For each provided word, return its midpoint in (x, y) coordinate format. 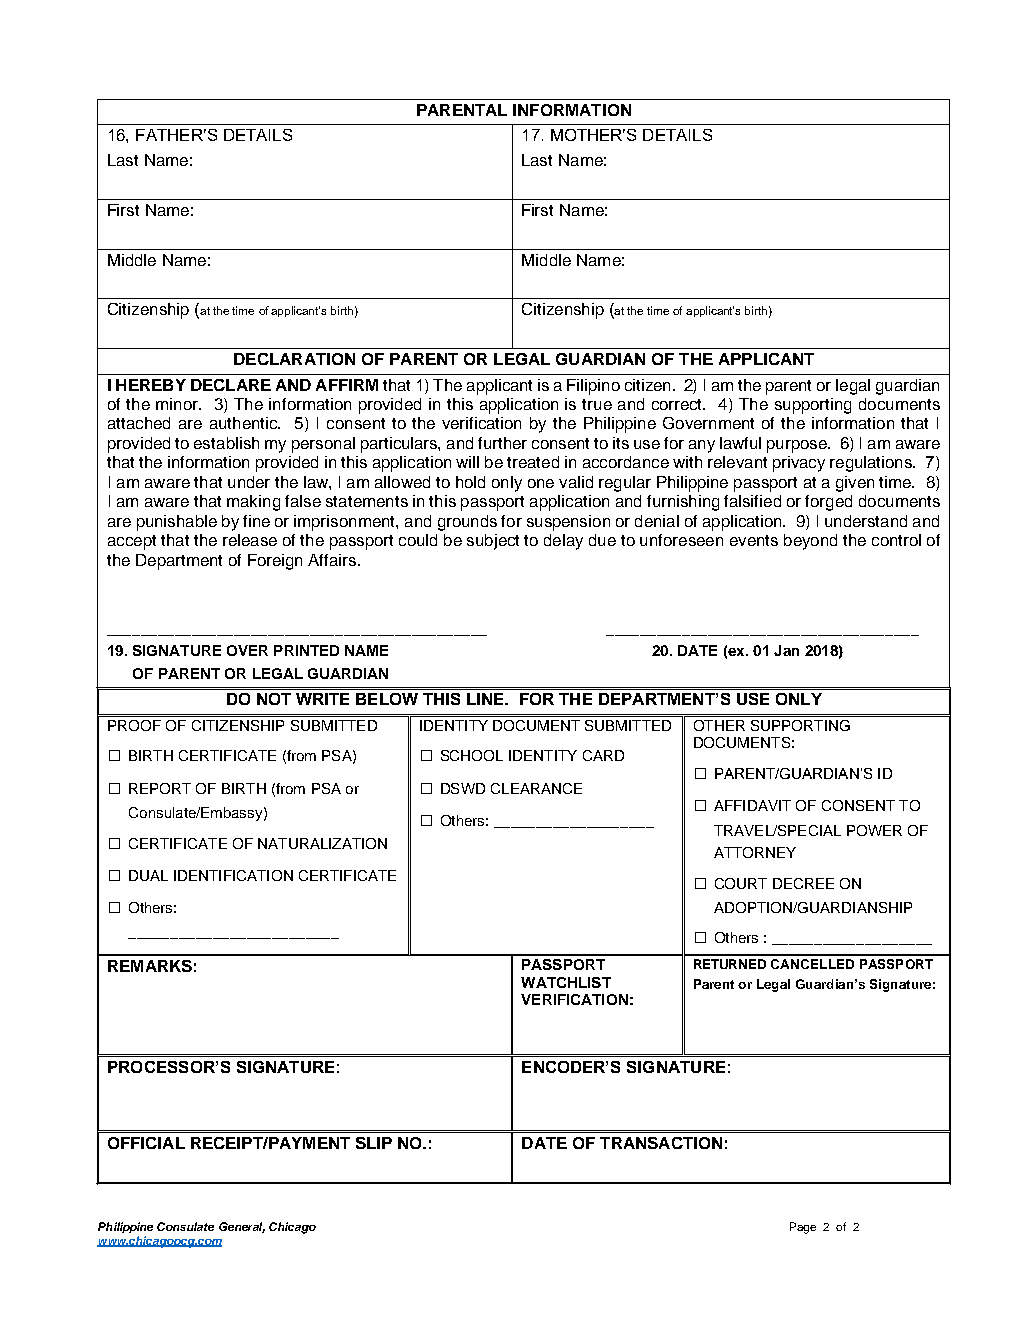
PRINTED (306, 650)
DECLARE (231, 385)
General (242, 1227)
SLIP (374, 1143)
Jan (786, 650)
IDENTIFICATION (233, 875)
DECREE (803, 883)
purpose (798, 446)
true (597, 404)
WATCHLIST (566, 982)
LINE (486, 699)
